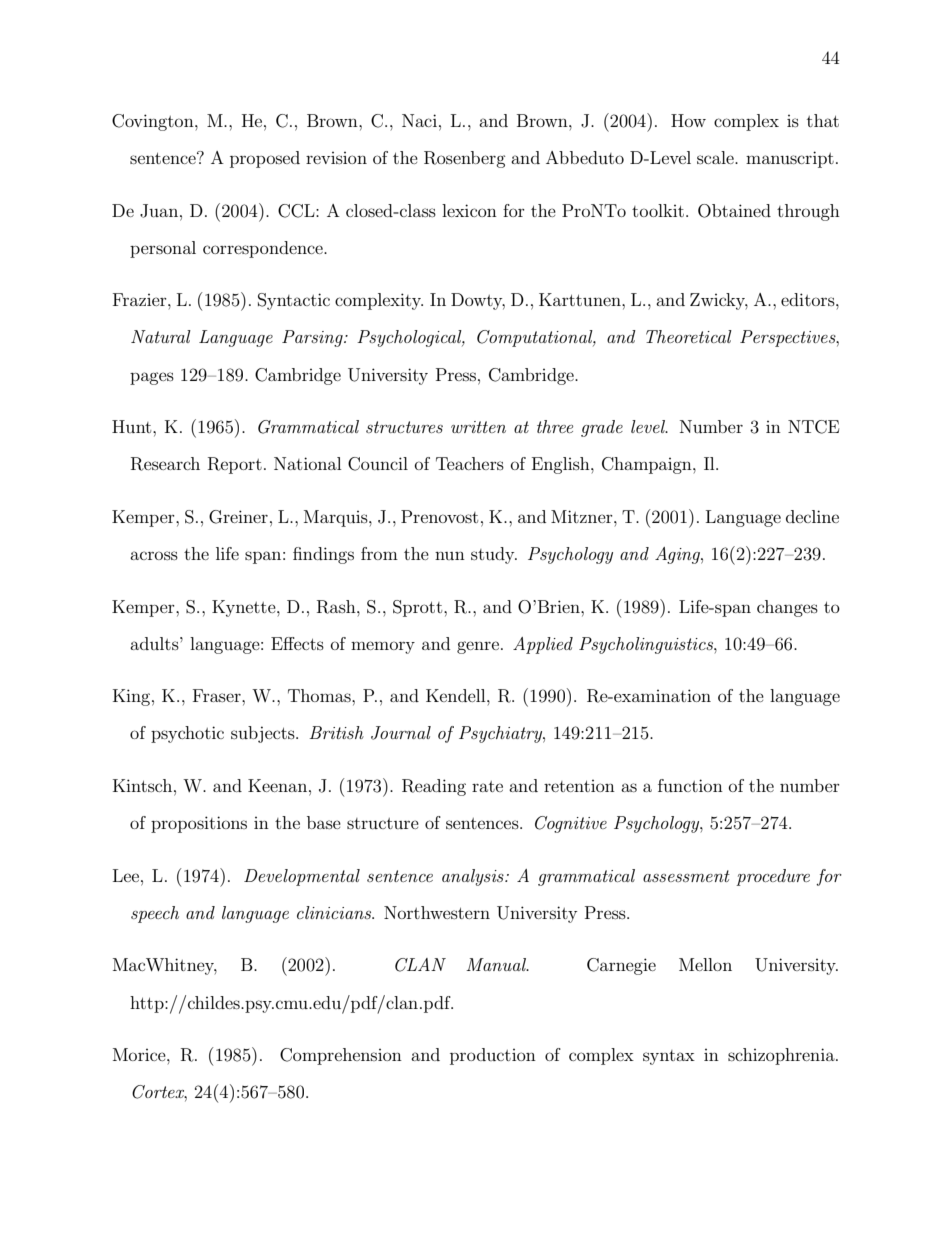 The image size is (952, 1233). What do you see at coordinates (152, 378) in the image?
I see `pages` at bounding box center [152, 378].
